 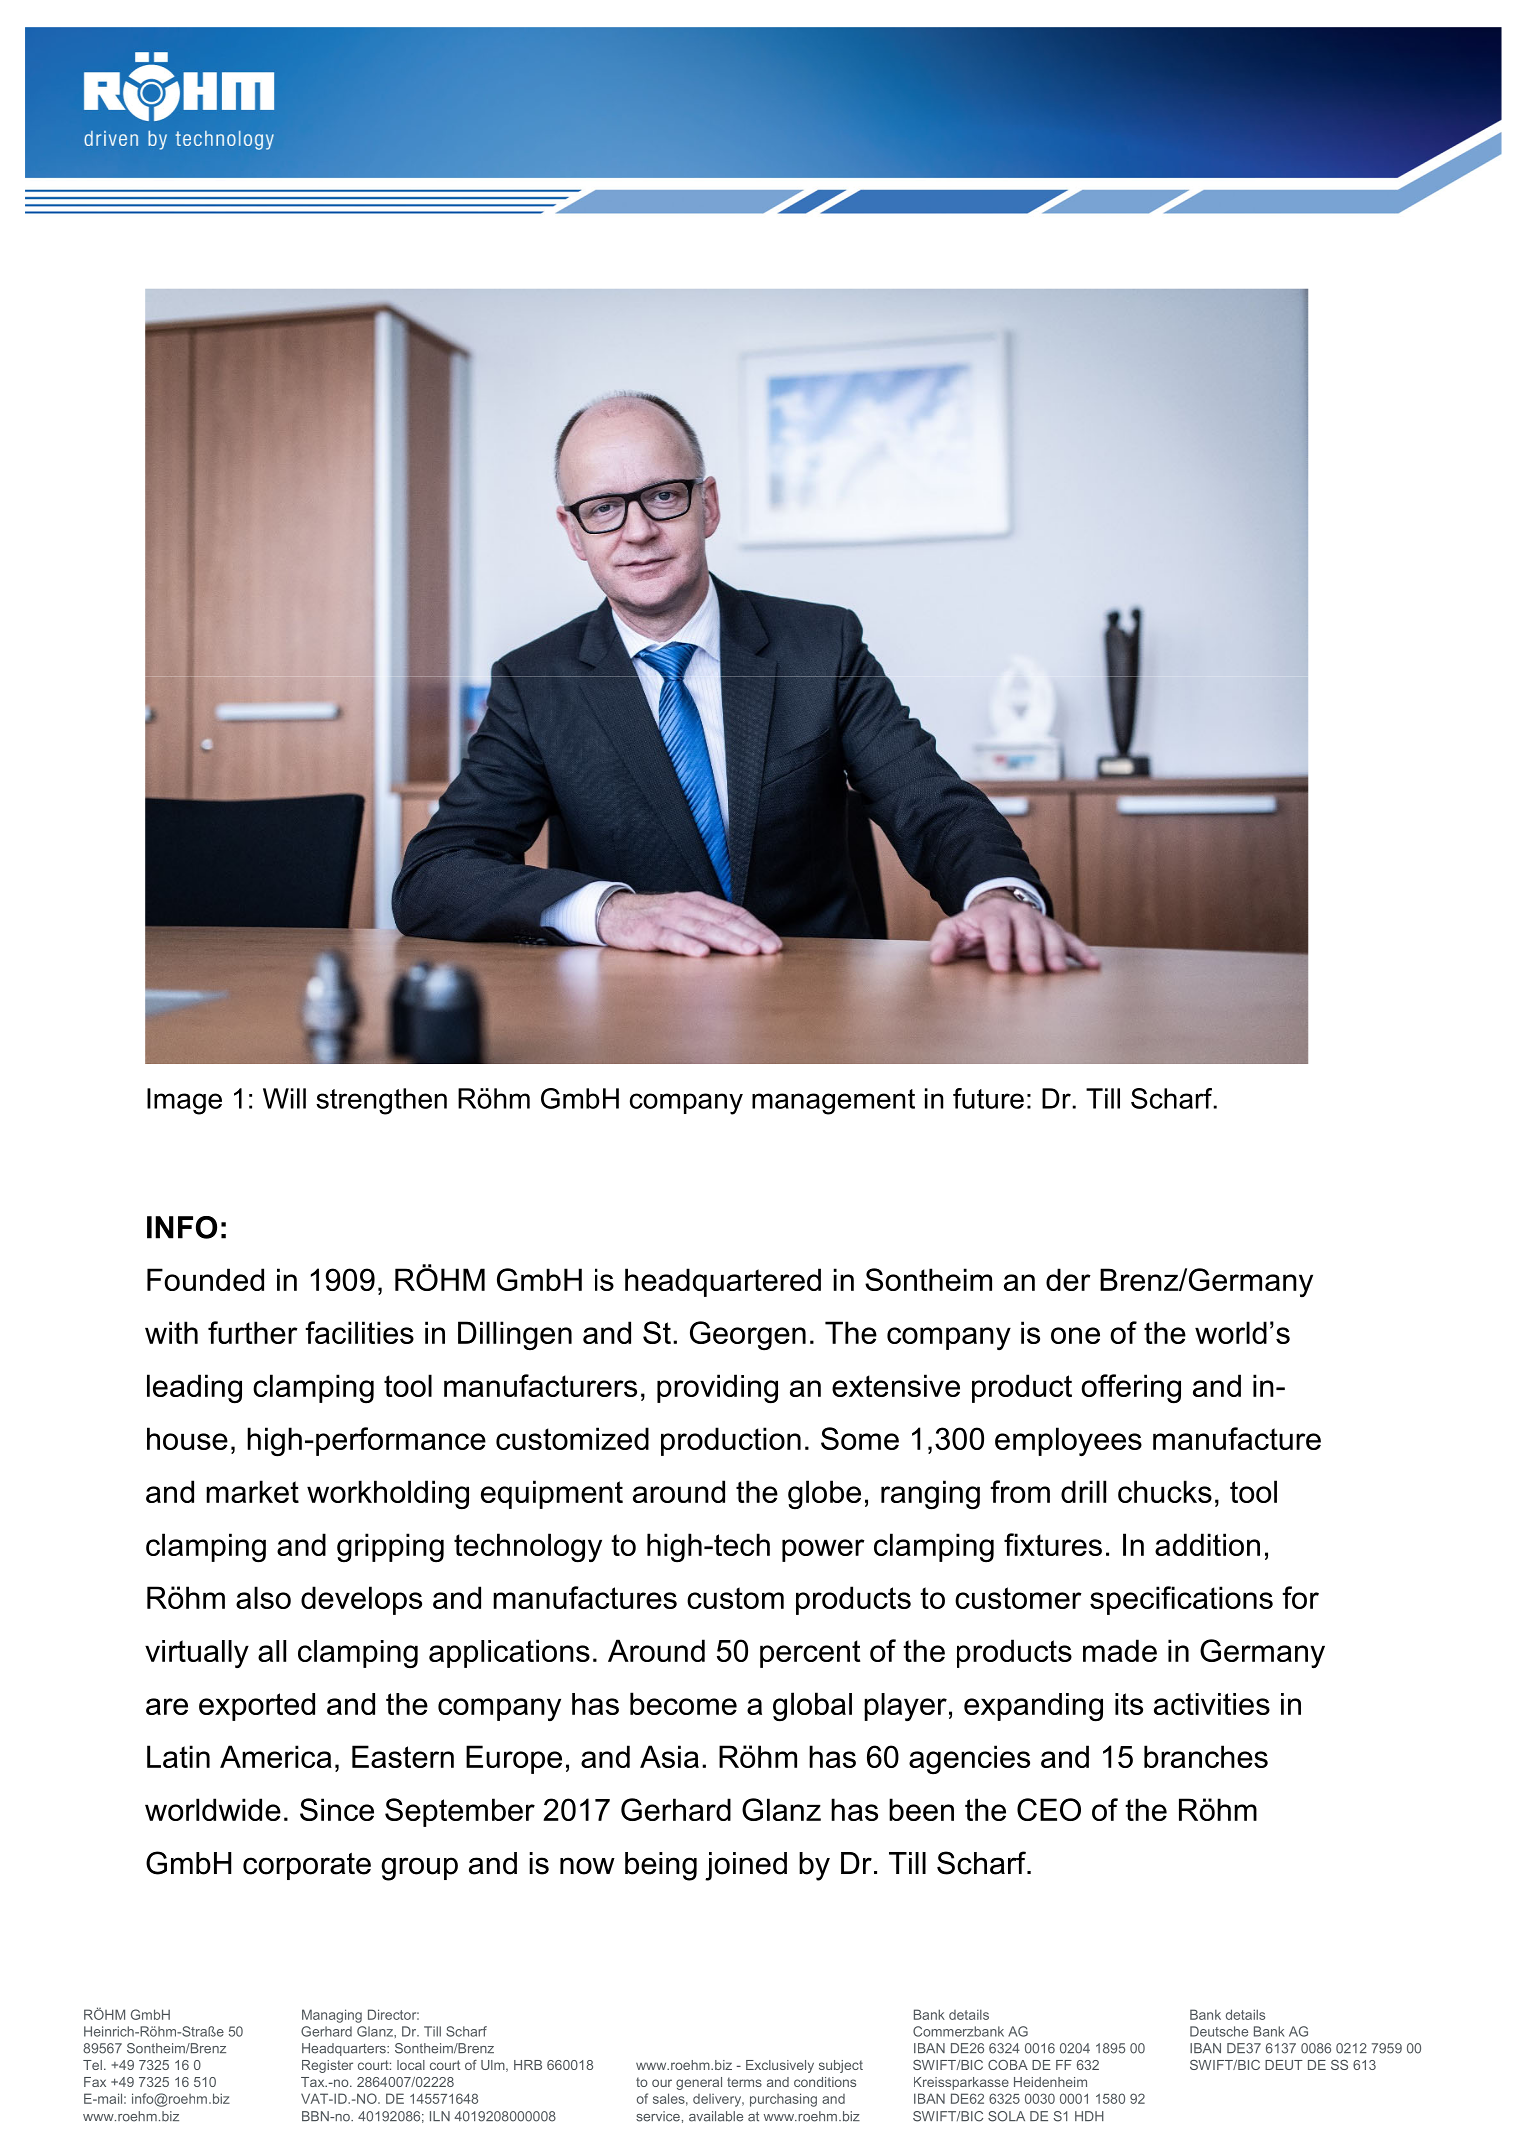 What do you see at coordinates (833, 1102) in the document?
I see `management` at bounding box center [833, 1102].
